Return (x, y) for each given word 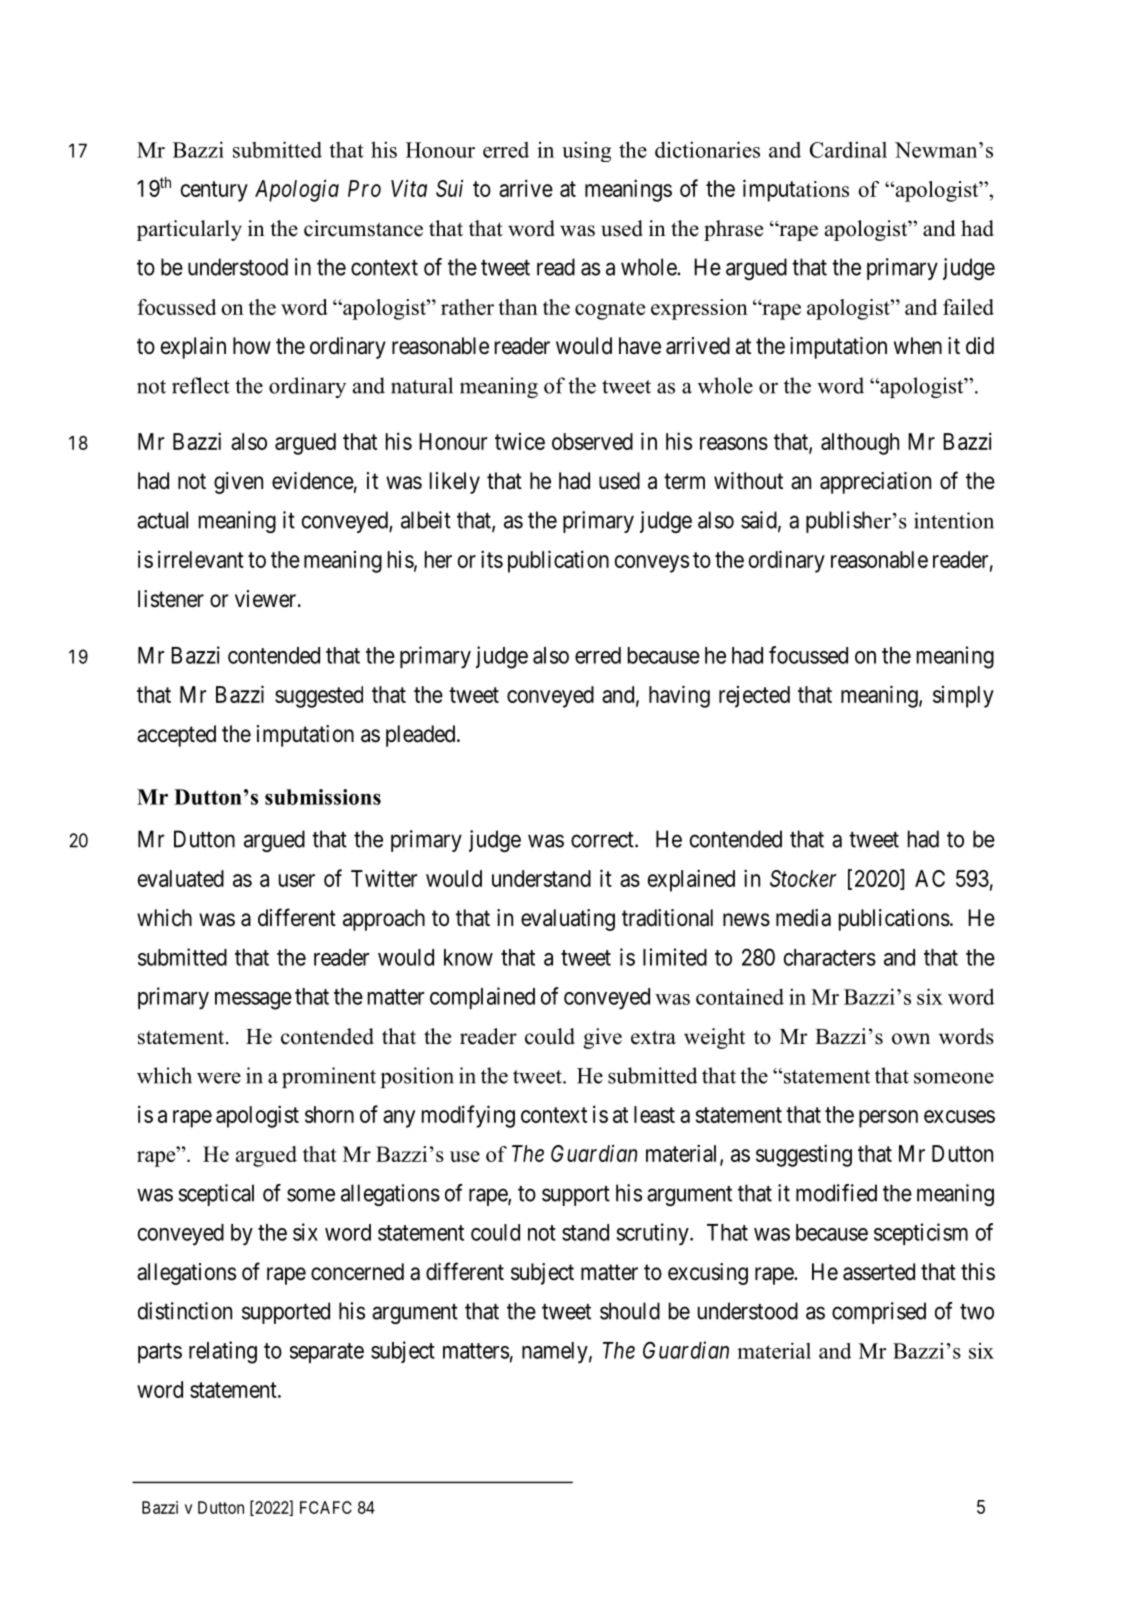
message (253, 1001)
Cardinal (848, 149)
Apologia (297, 190)
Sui (449, 188)
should (630, 1311)
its (492, 559)
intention (954, 520)
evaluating (568, 920)
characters (830, 957)
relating (223, 1352)
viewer (267, 599)
